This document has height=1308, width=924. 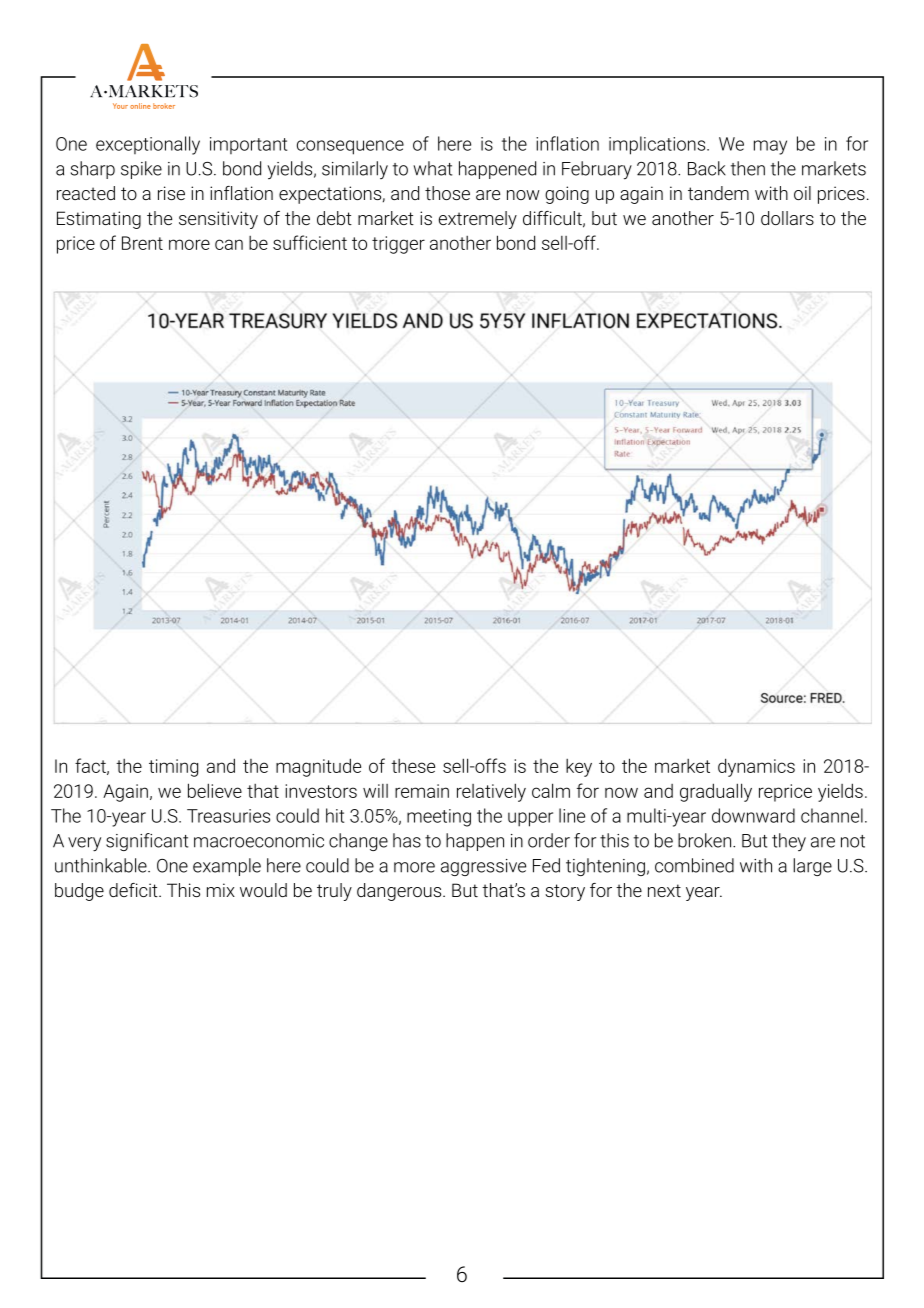 I want to click on combined, so click(x=694, y=865).
